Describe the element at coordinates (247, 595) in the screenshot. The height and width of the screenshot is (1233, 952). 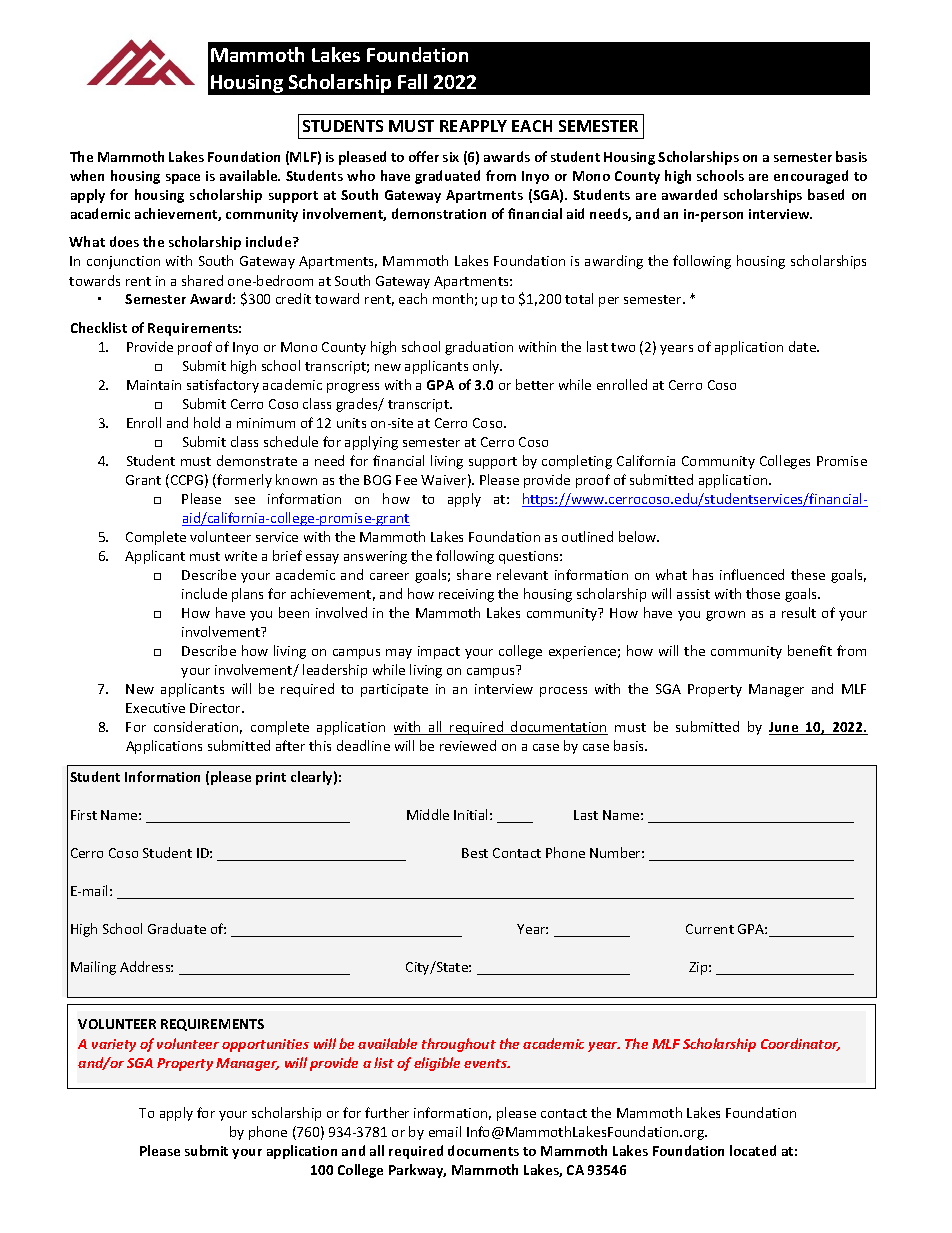
I see `plans` at that location.
